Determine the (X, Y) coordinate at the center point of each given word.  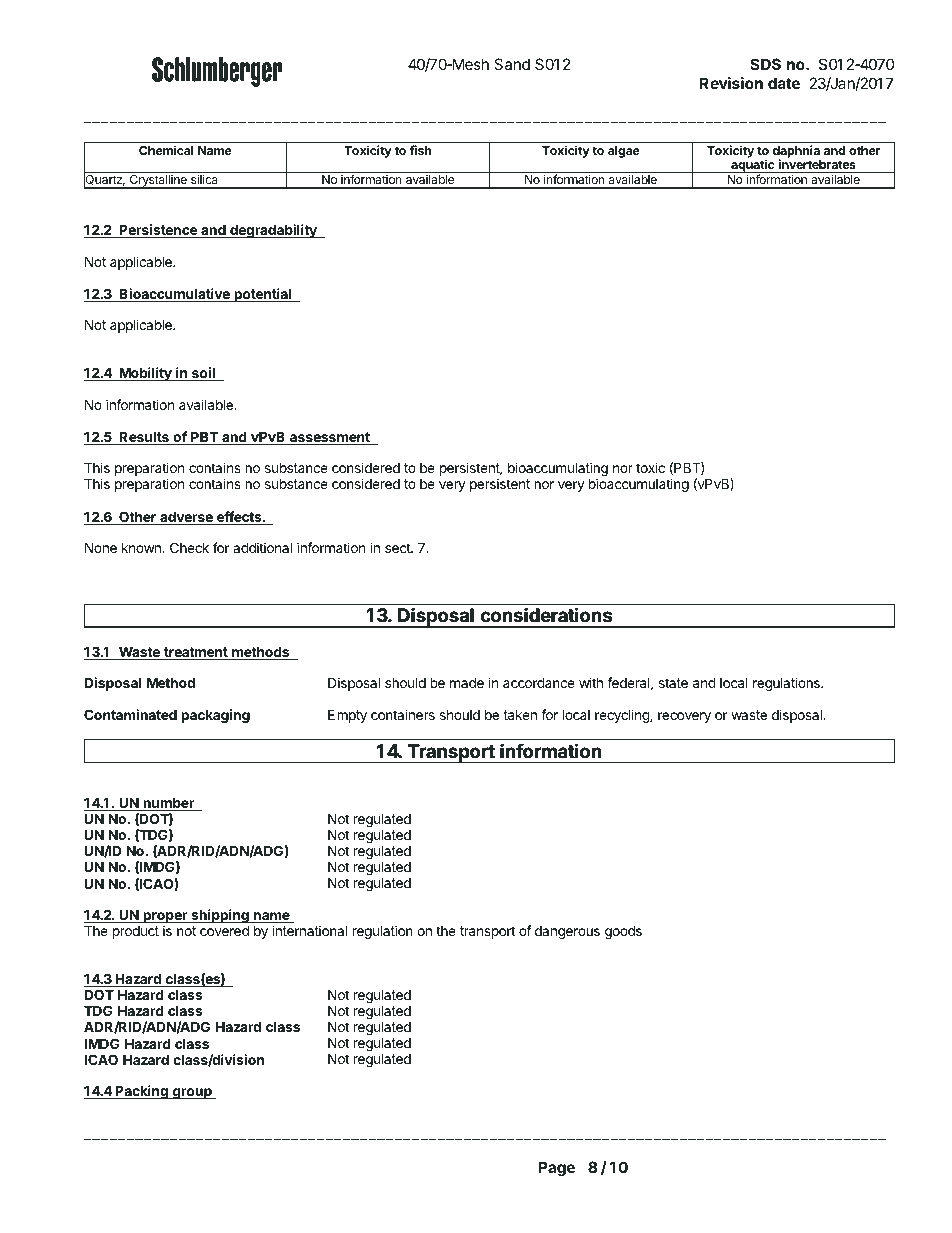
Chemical (166, 150)
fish (421, 150)
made (467, 683)
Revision (731, 83)
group (192, 1093)
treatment (196, 653)
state (673, 683)
